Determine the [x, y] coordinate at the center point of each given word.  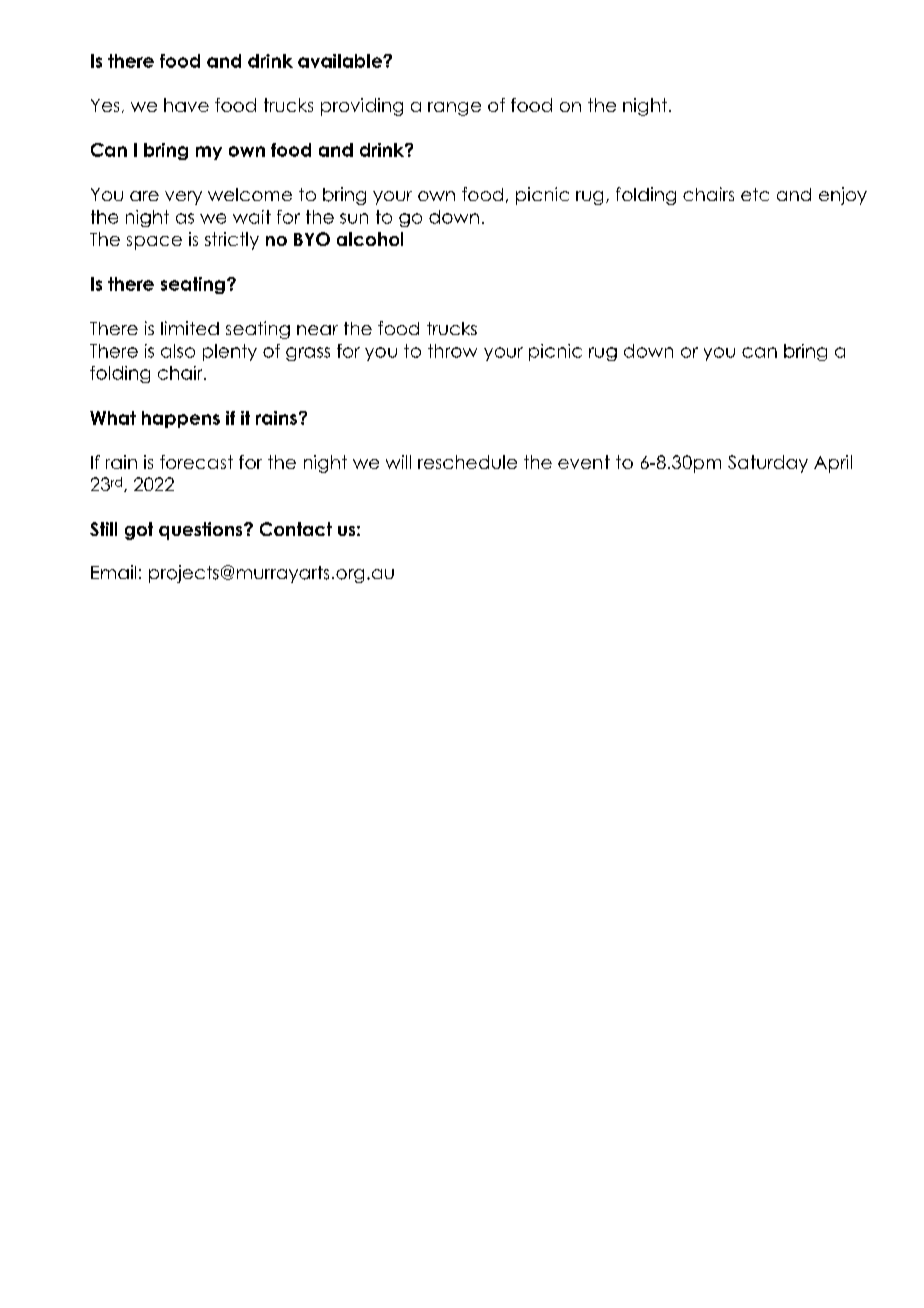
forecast [196, 462]
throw [452, 351]
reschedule [467, 462]
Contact [296, 529]
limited [190, 328]
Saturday [768, 464]
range [454, 109]
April [833, 464]
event [584, 462]
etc [755, 194]
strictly [232, 241]
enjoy [843, 196]
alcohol [370, 239]
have [186, 105]
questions [202, 531]
